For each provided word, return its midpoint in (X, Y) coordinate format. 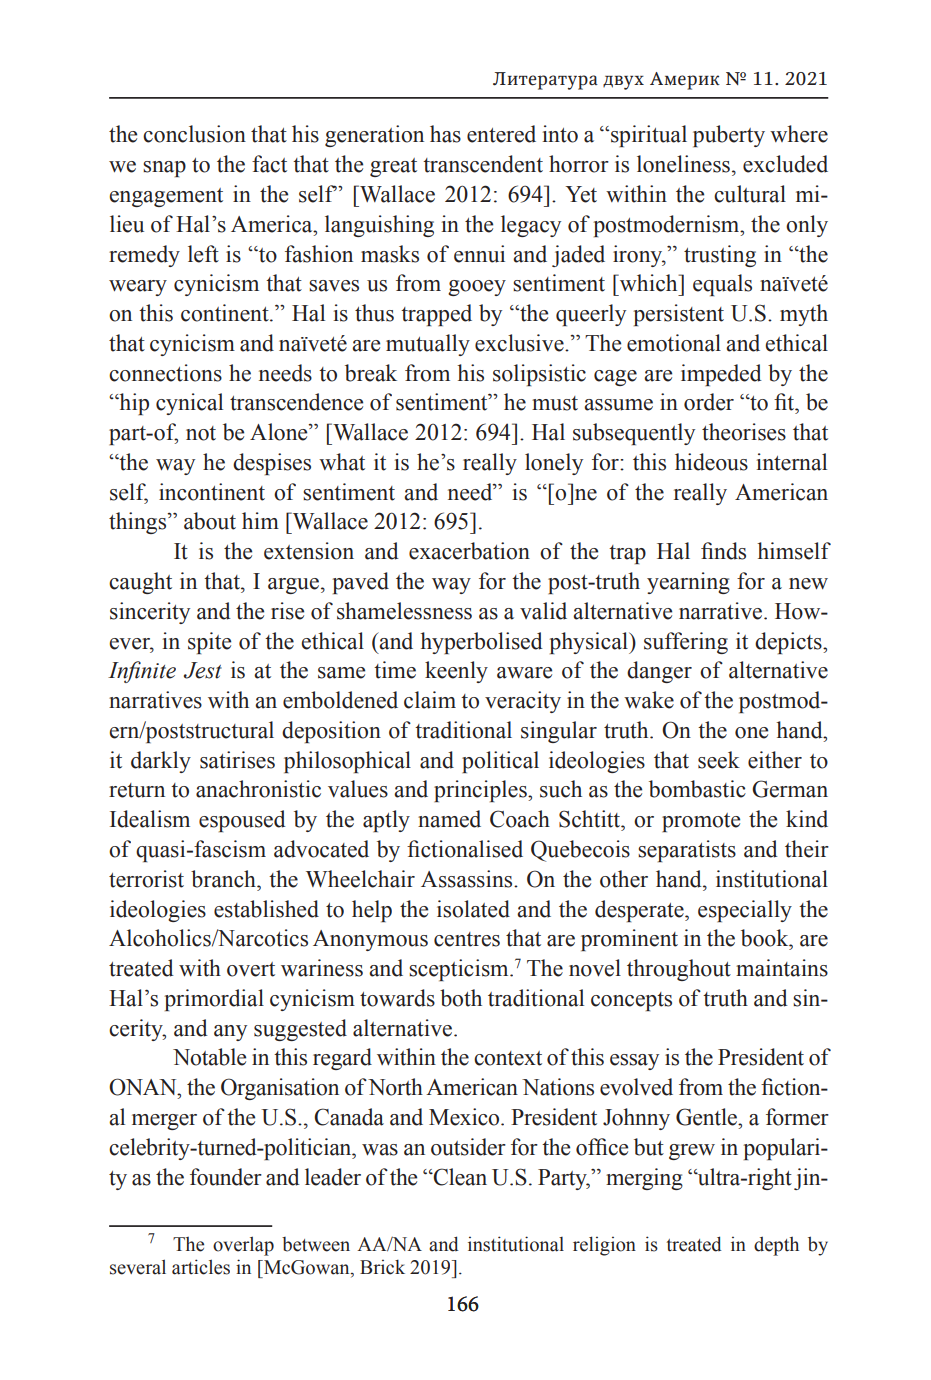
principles (481, 791)
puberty (729, 136)
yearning (688, 583)
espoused (242, 821)
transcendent (483, 164)
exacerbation (469, 551)
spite (209, 643)
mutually (428, 345)
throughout (679, 970)
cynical (189, 404)
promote (701, 822)
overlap (243, 1246)
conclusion (194, 134)
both (461, 998)
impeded (721, 375)
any (230, 1033)
